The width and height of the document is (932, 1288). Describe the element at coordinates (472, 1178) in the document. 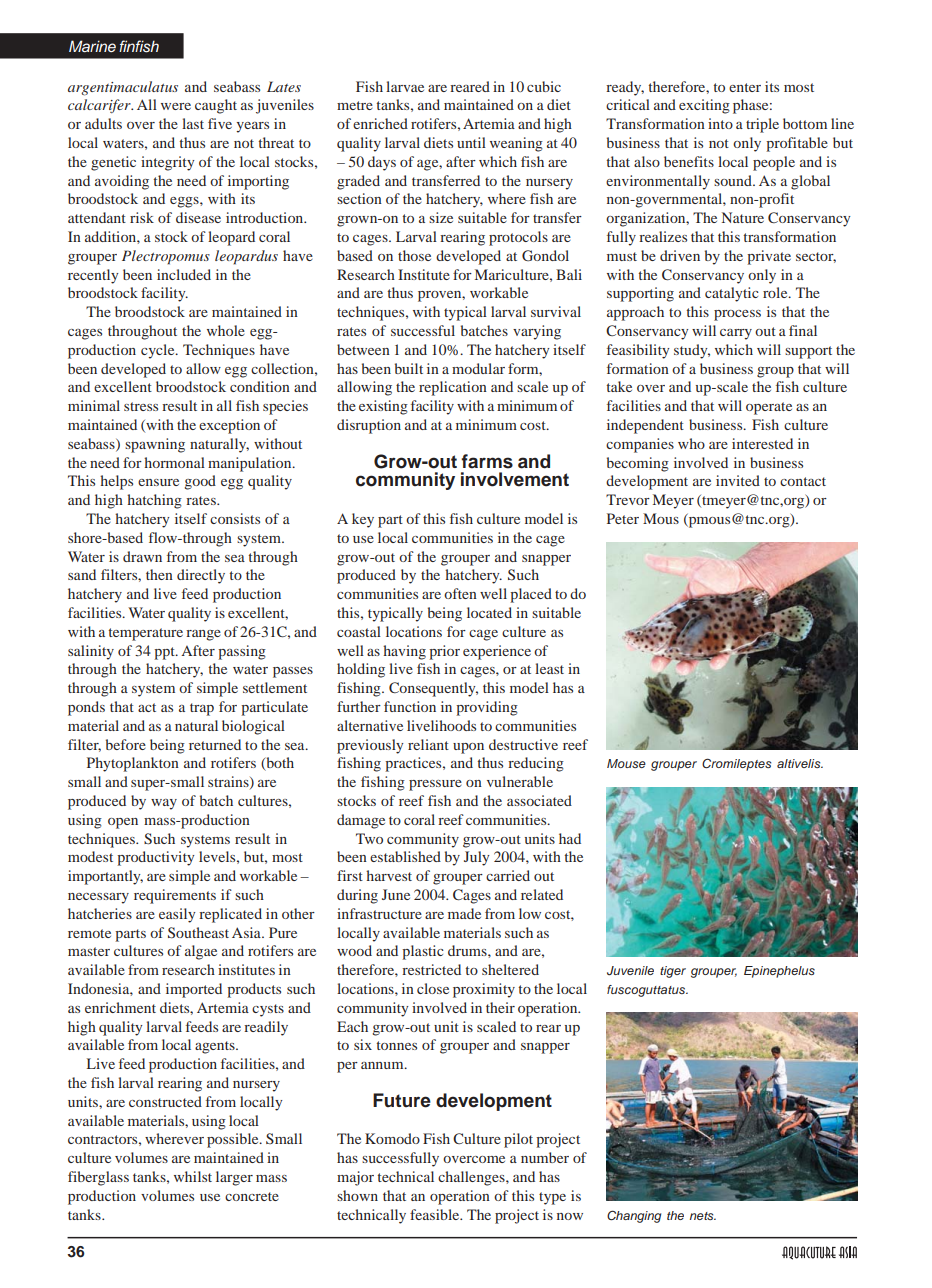

I see `challenges` at that location.
